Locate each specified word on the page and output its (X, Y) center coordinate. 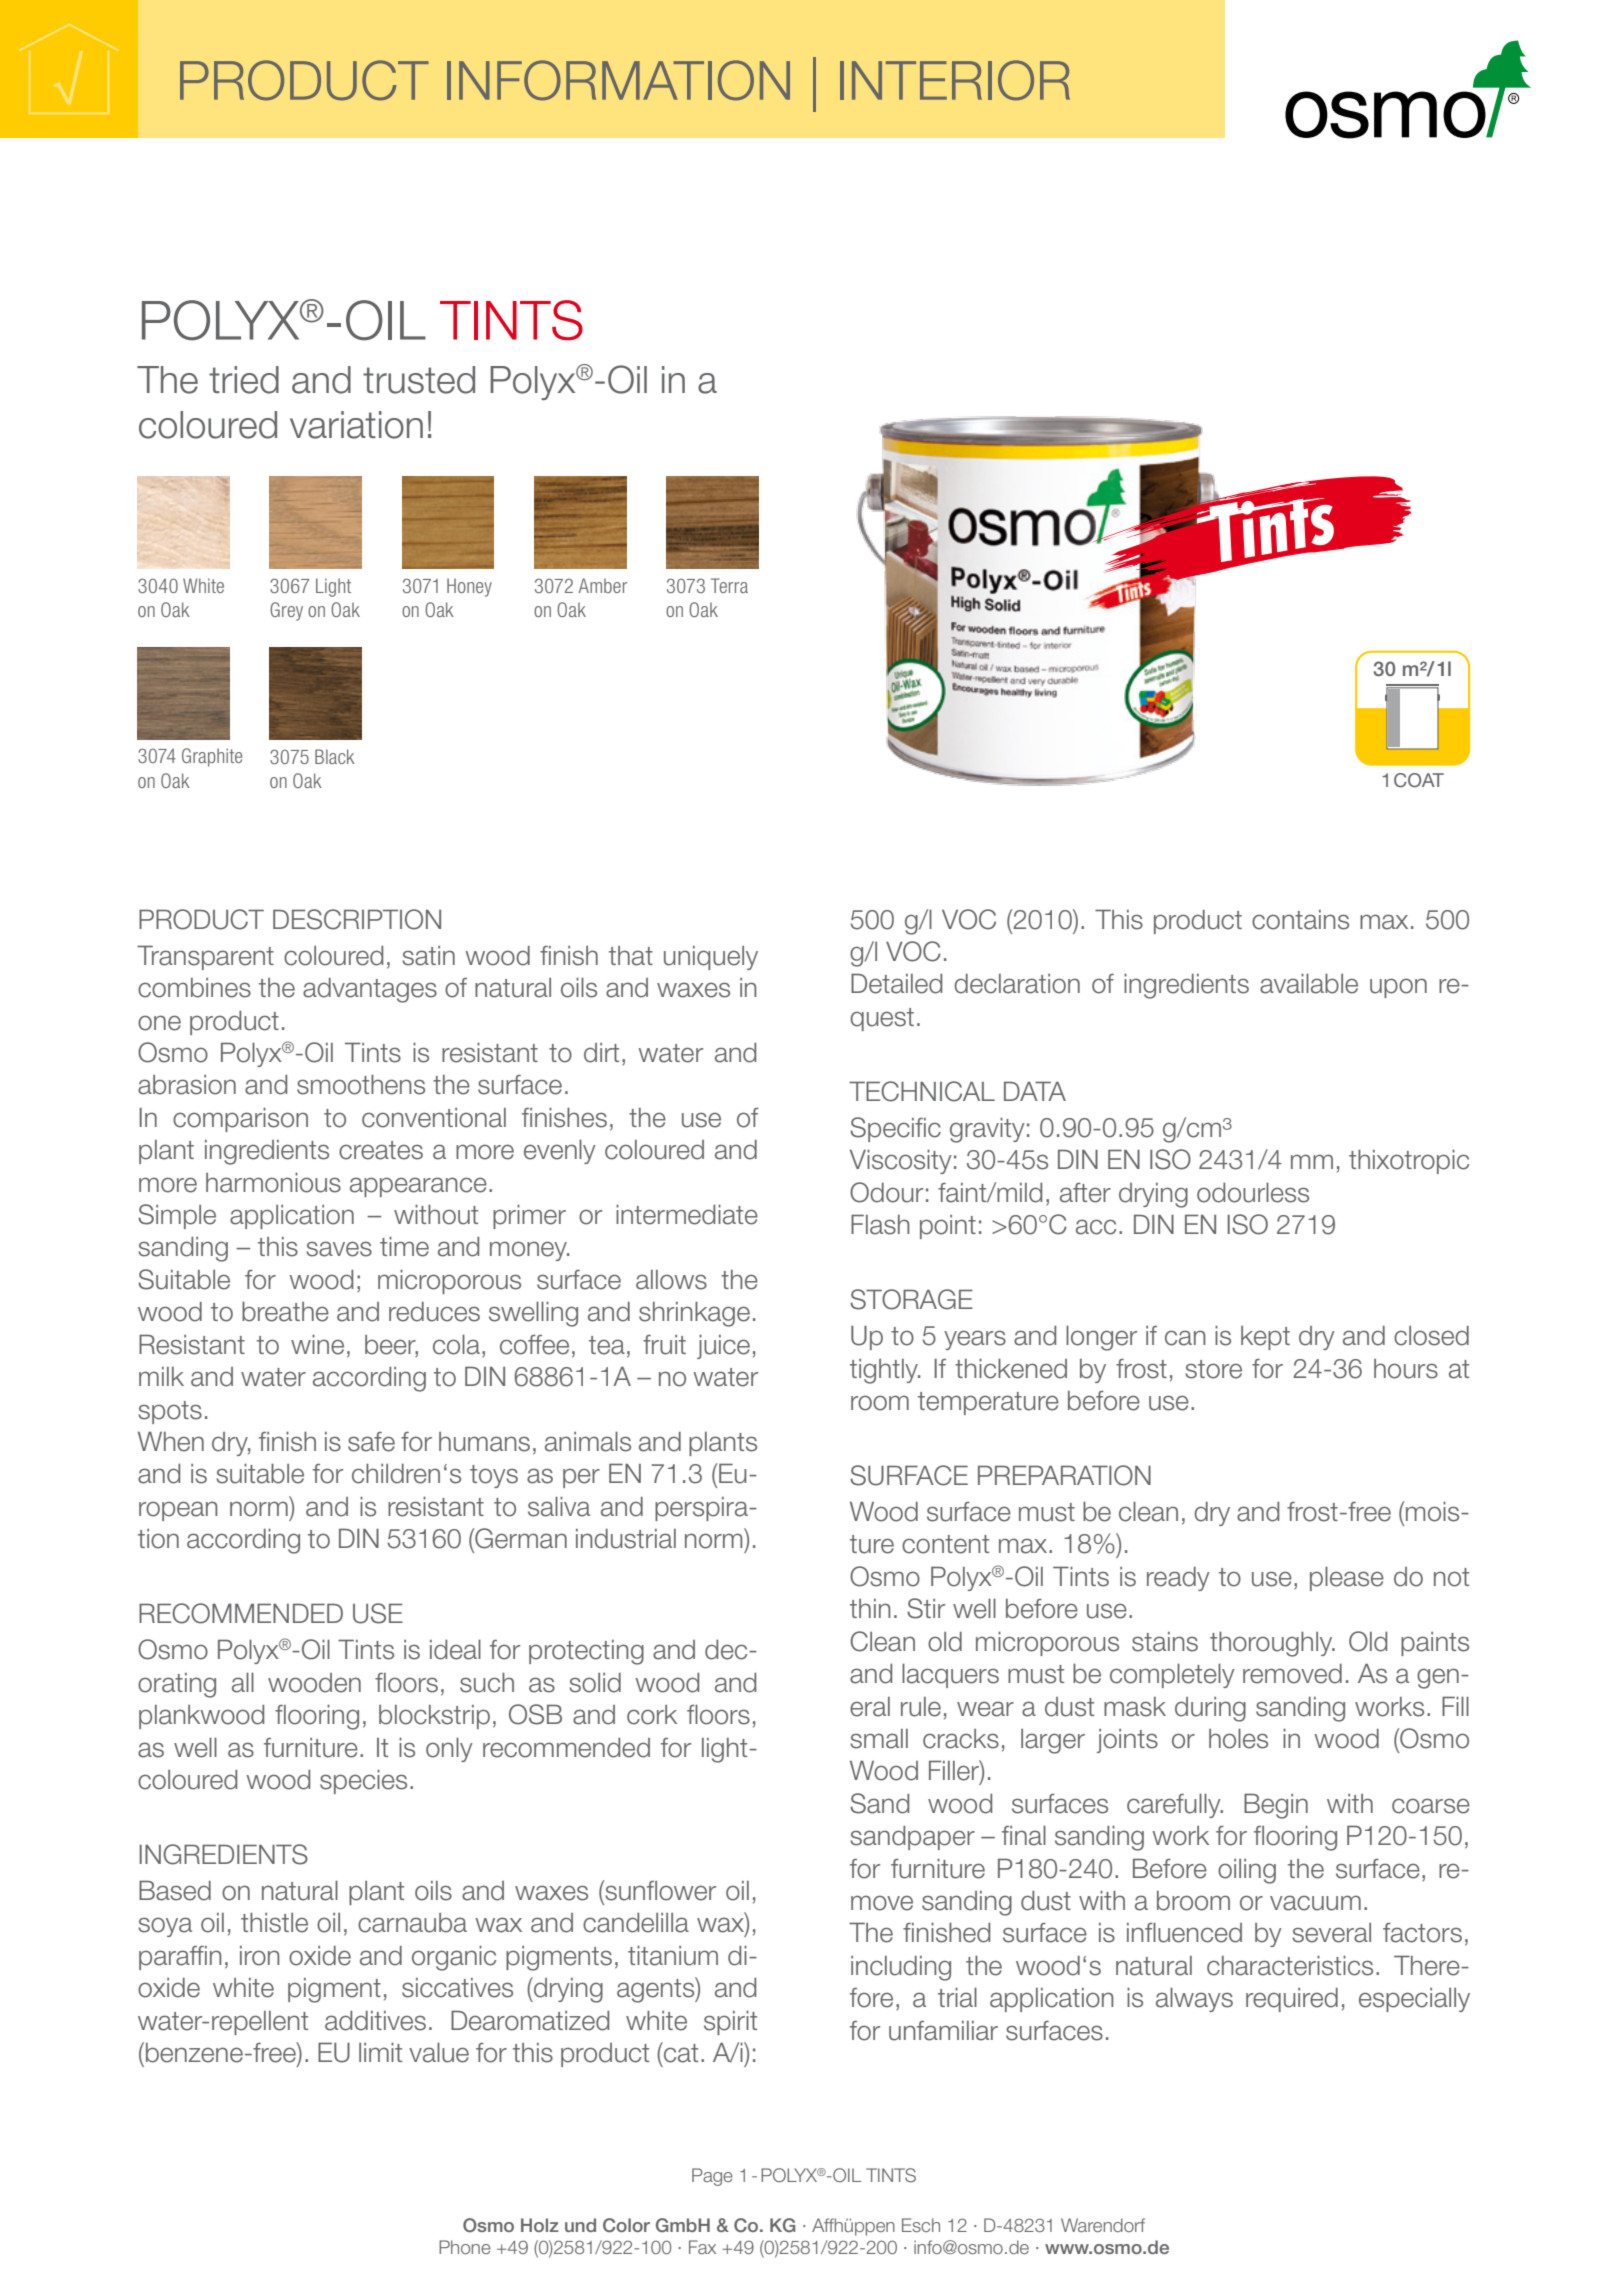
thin (870, 1608)
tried (244, 380)
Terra (729, 585)
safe (371, 1442)
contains (1300, 920)
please (1347, 1579)
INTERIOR (955, 80)
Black (335, 756)
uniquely (711, 958)
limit (380, 2052)
